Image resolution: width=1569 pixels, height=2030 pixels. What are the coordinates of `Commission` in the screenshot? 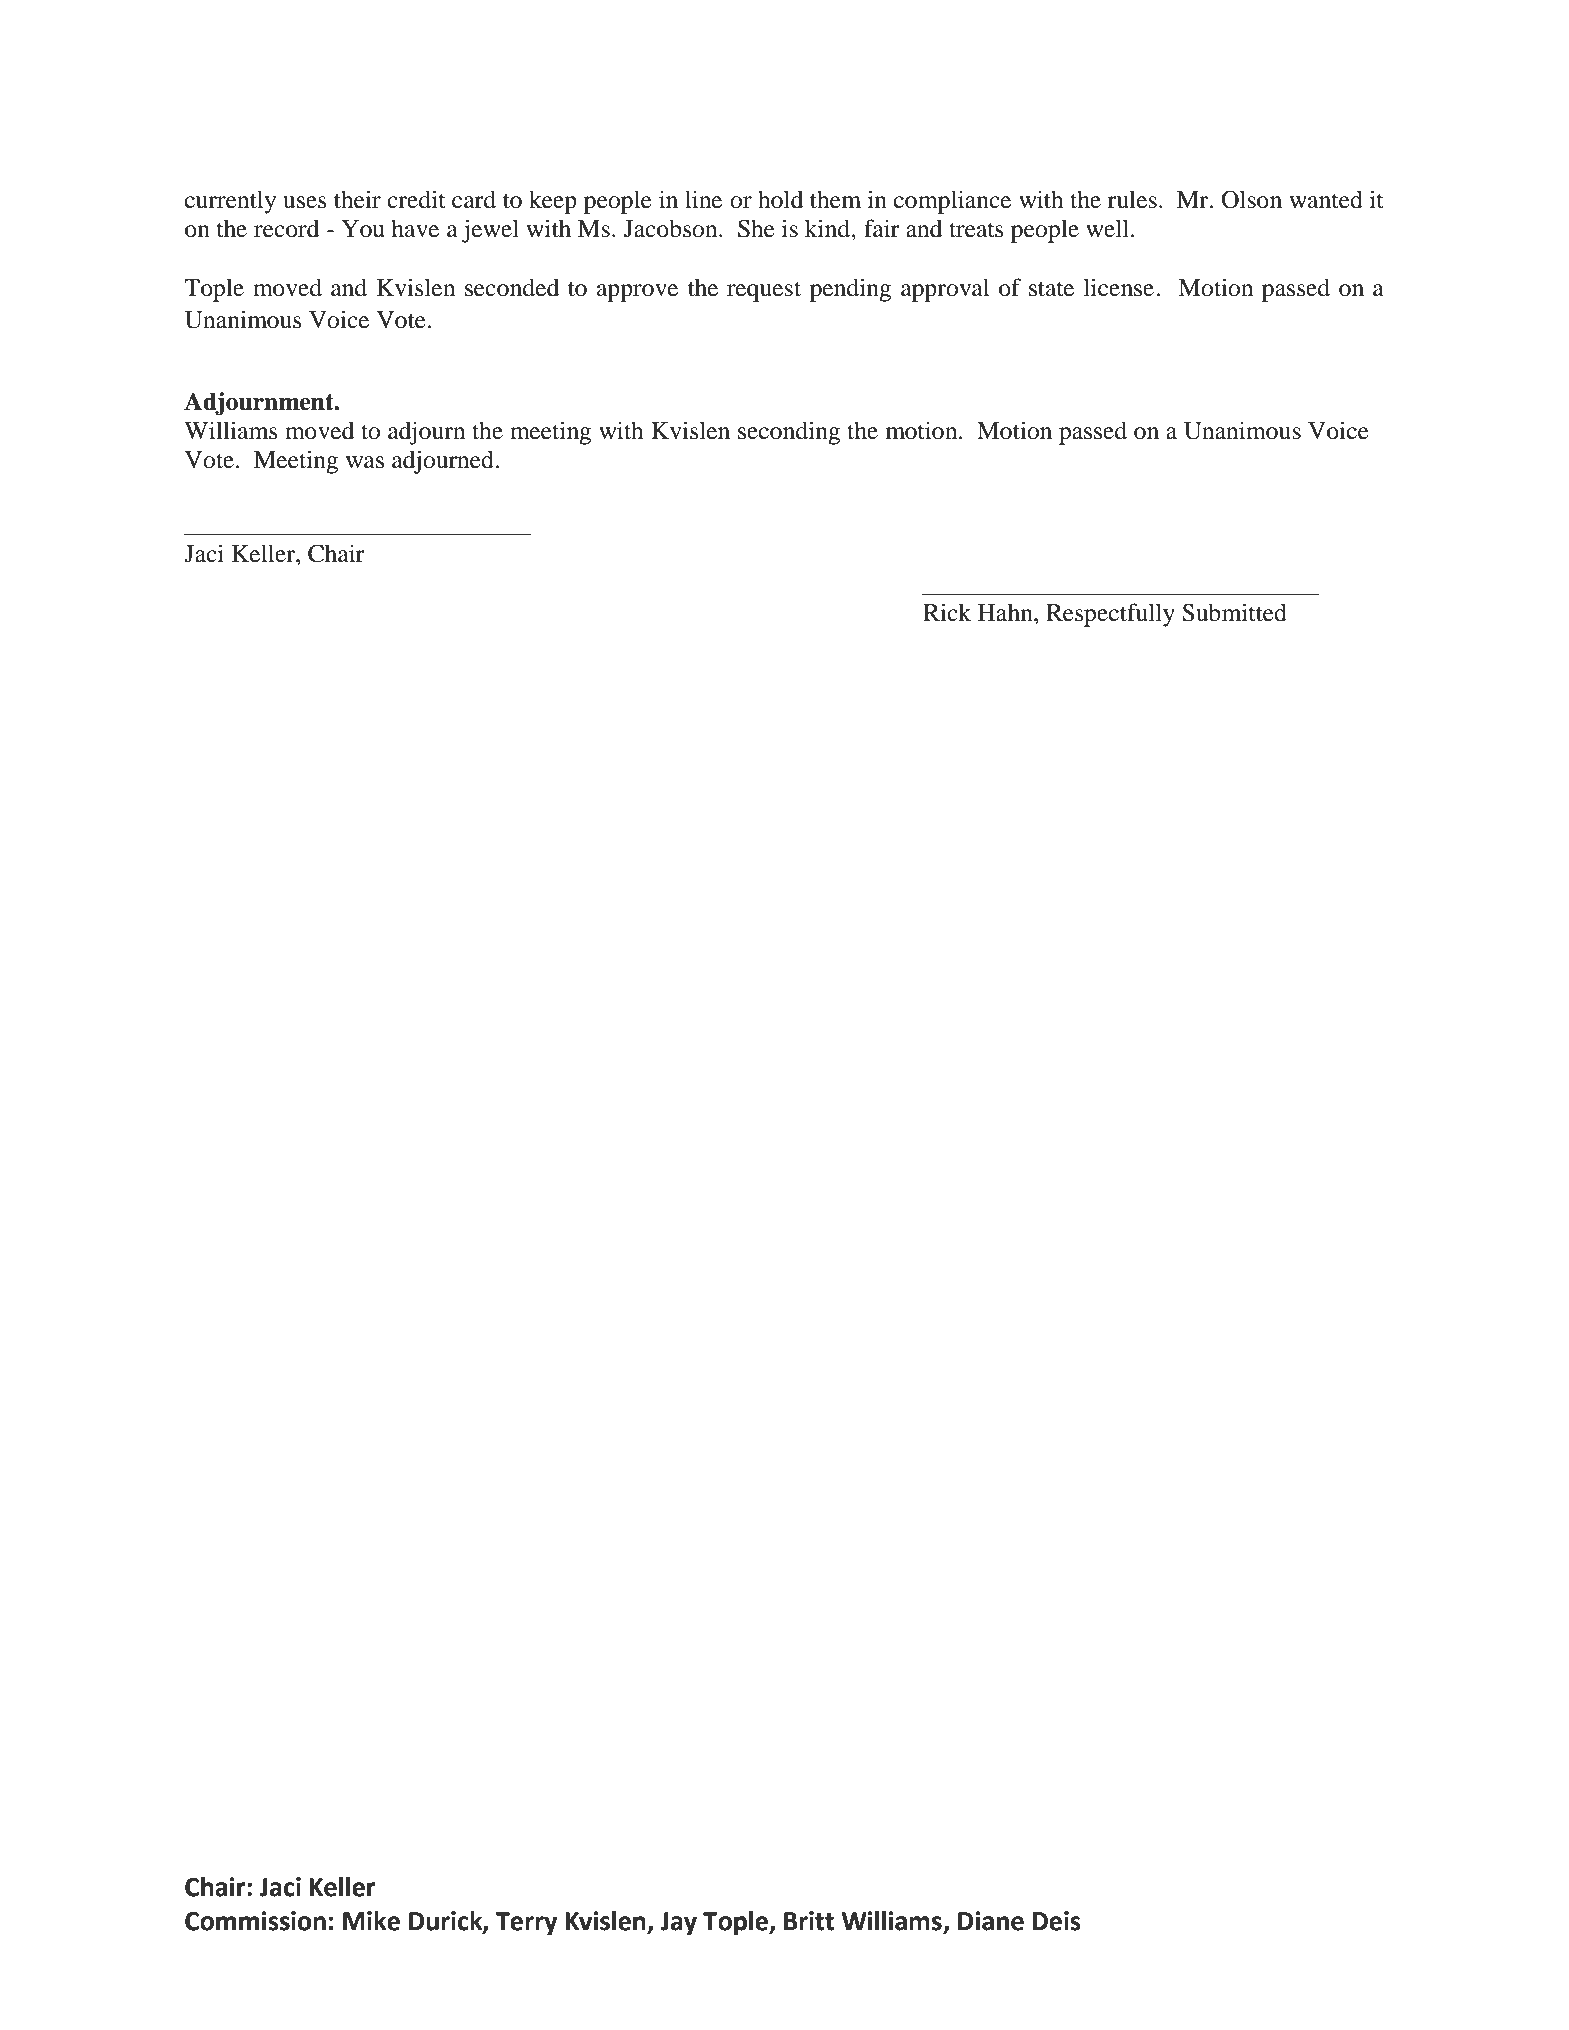 It's located at (255, 1921).
